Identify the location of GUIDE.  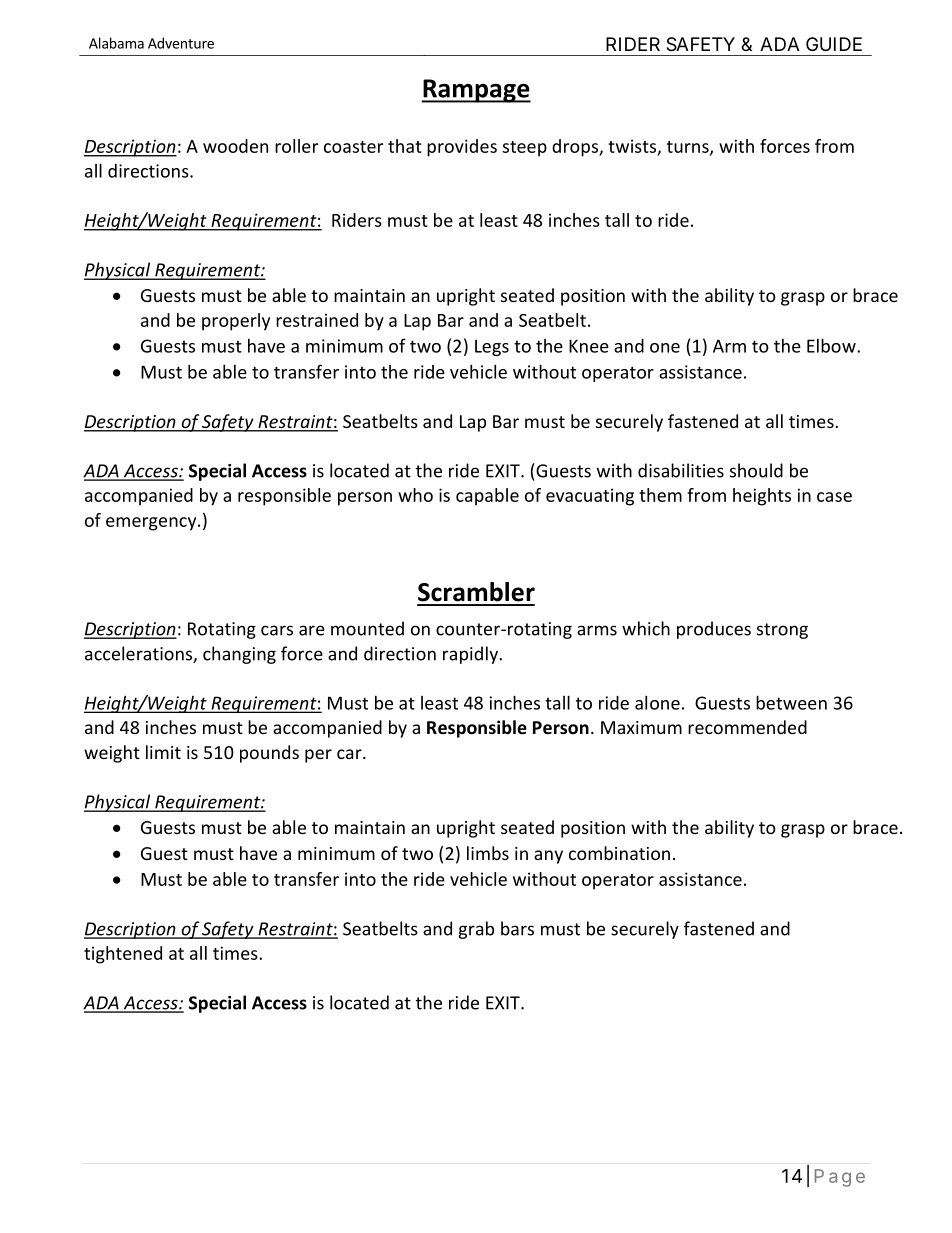
(834, 44).
